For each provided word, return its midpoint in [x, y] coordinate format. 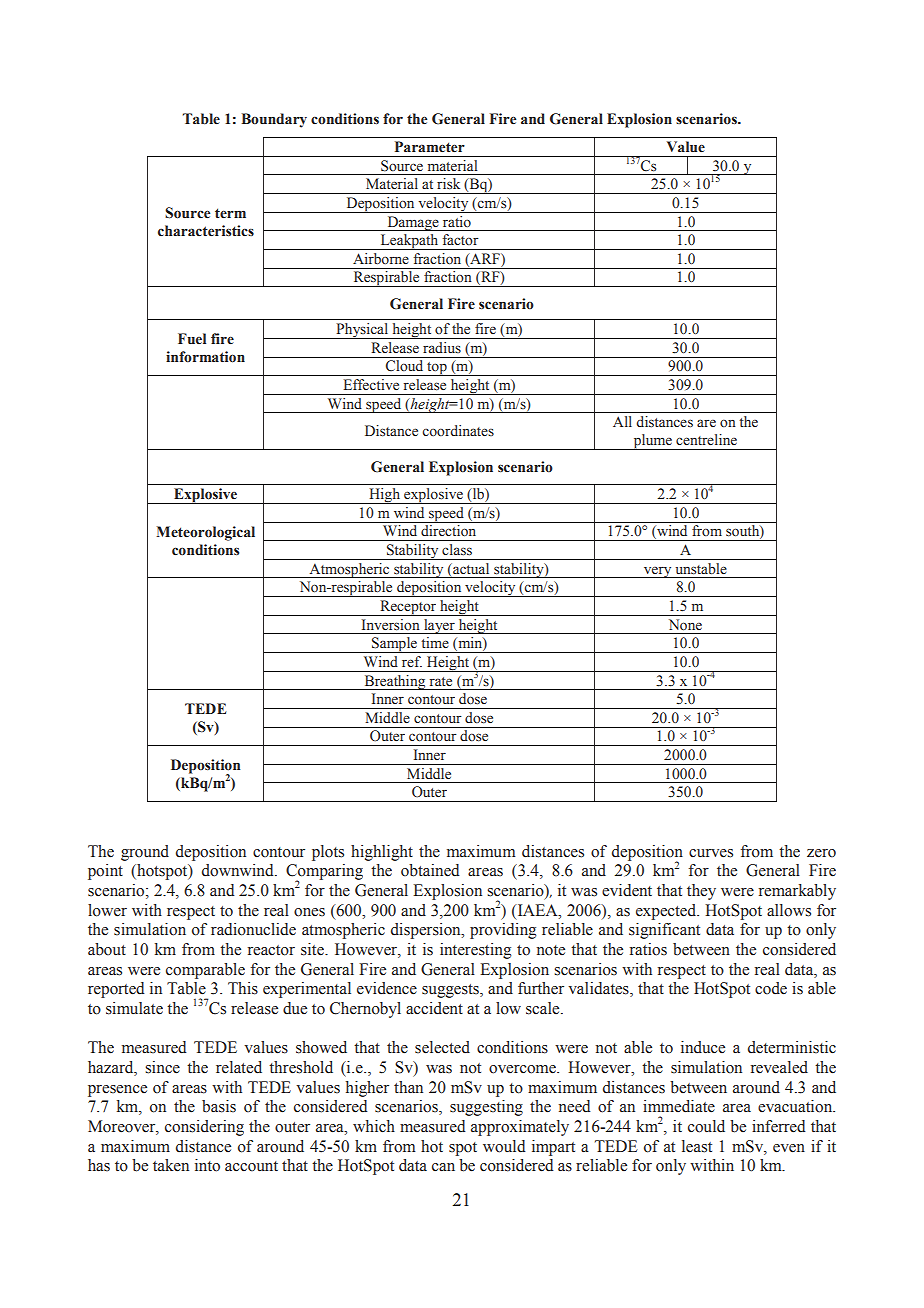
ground [145, 853]
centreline [706, 440]
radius [442, 347]
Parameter [430, 146]
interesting [476, 951]
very [658, 572]
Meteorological [205, 533]
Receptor [408, 608]
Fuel [192, 338]
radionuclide [253, 929]
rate [441, 681]
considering [204, 1128]
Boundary [274, 120]
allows [789, 910]
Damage [413, 223]
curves [711, 853]
